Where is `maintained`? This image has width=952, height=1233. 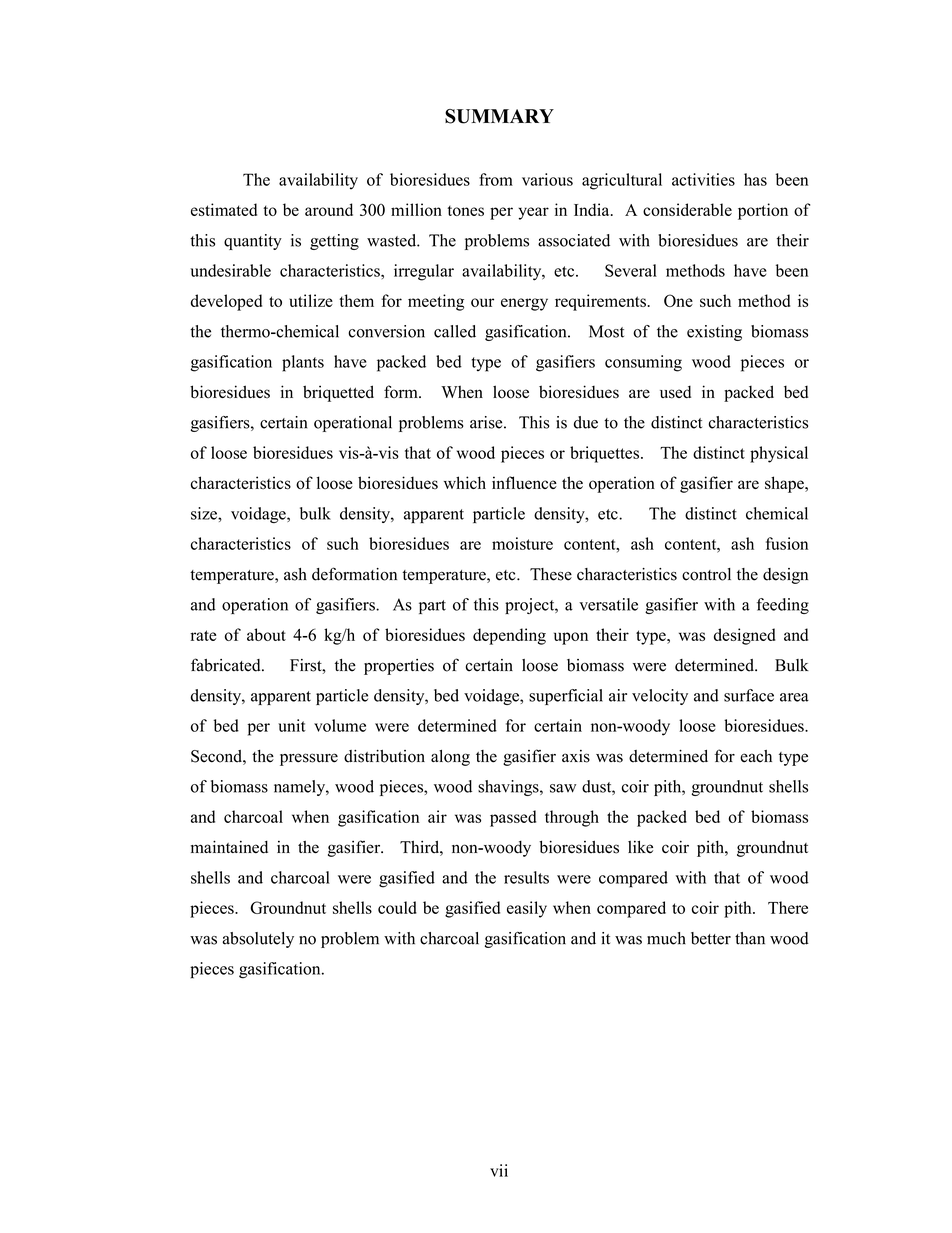
maintained is located at coordinates (229, 847).
